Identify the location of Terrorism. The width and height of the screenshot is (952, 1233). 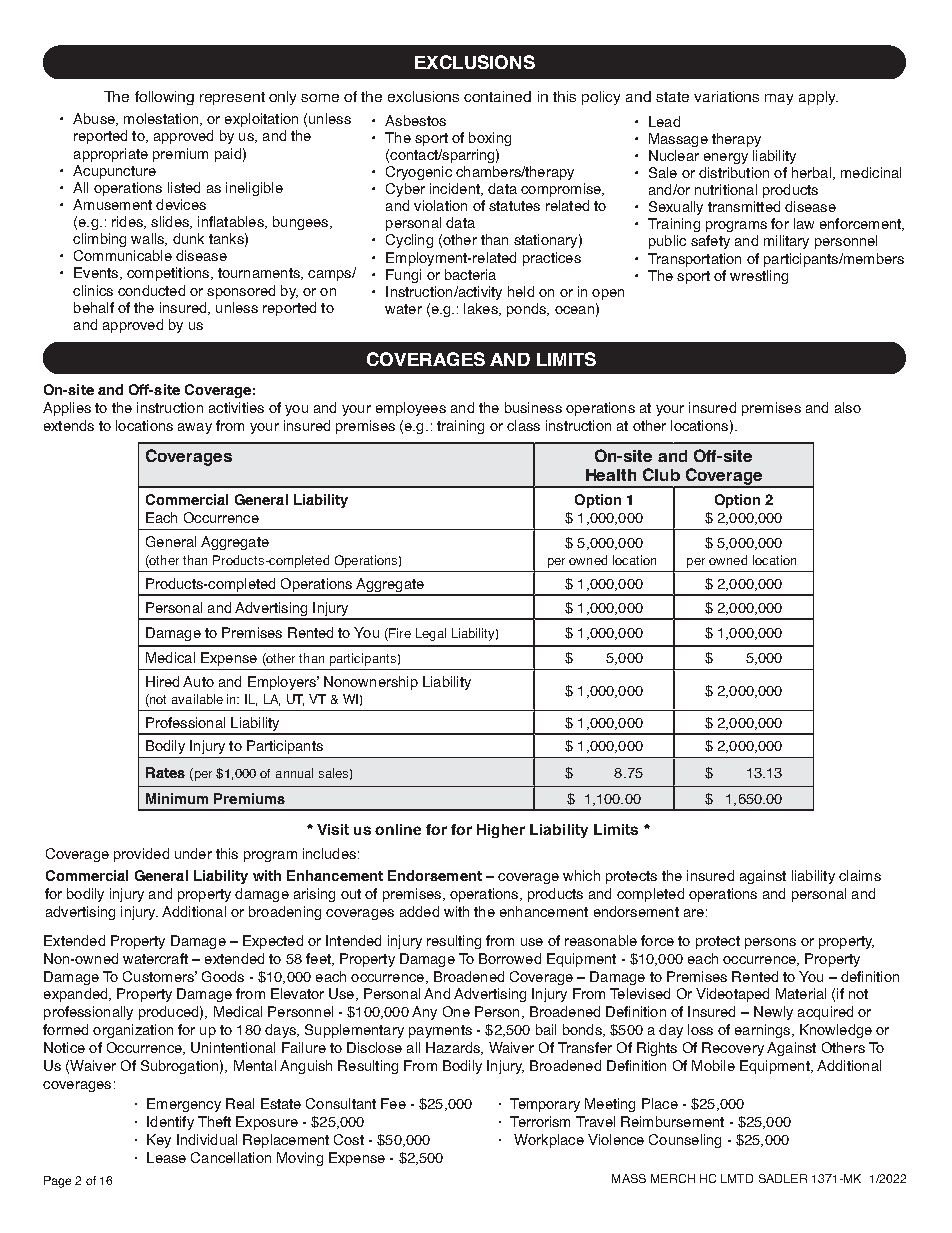
(540, 1121).
